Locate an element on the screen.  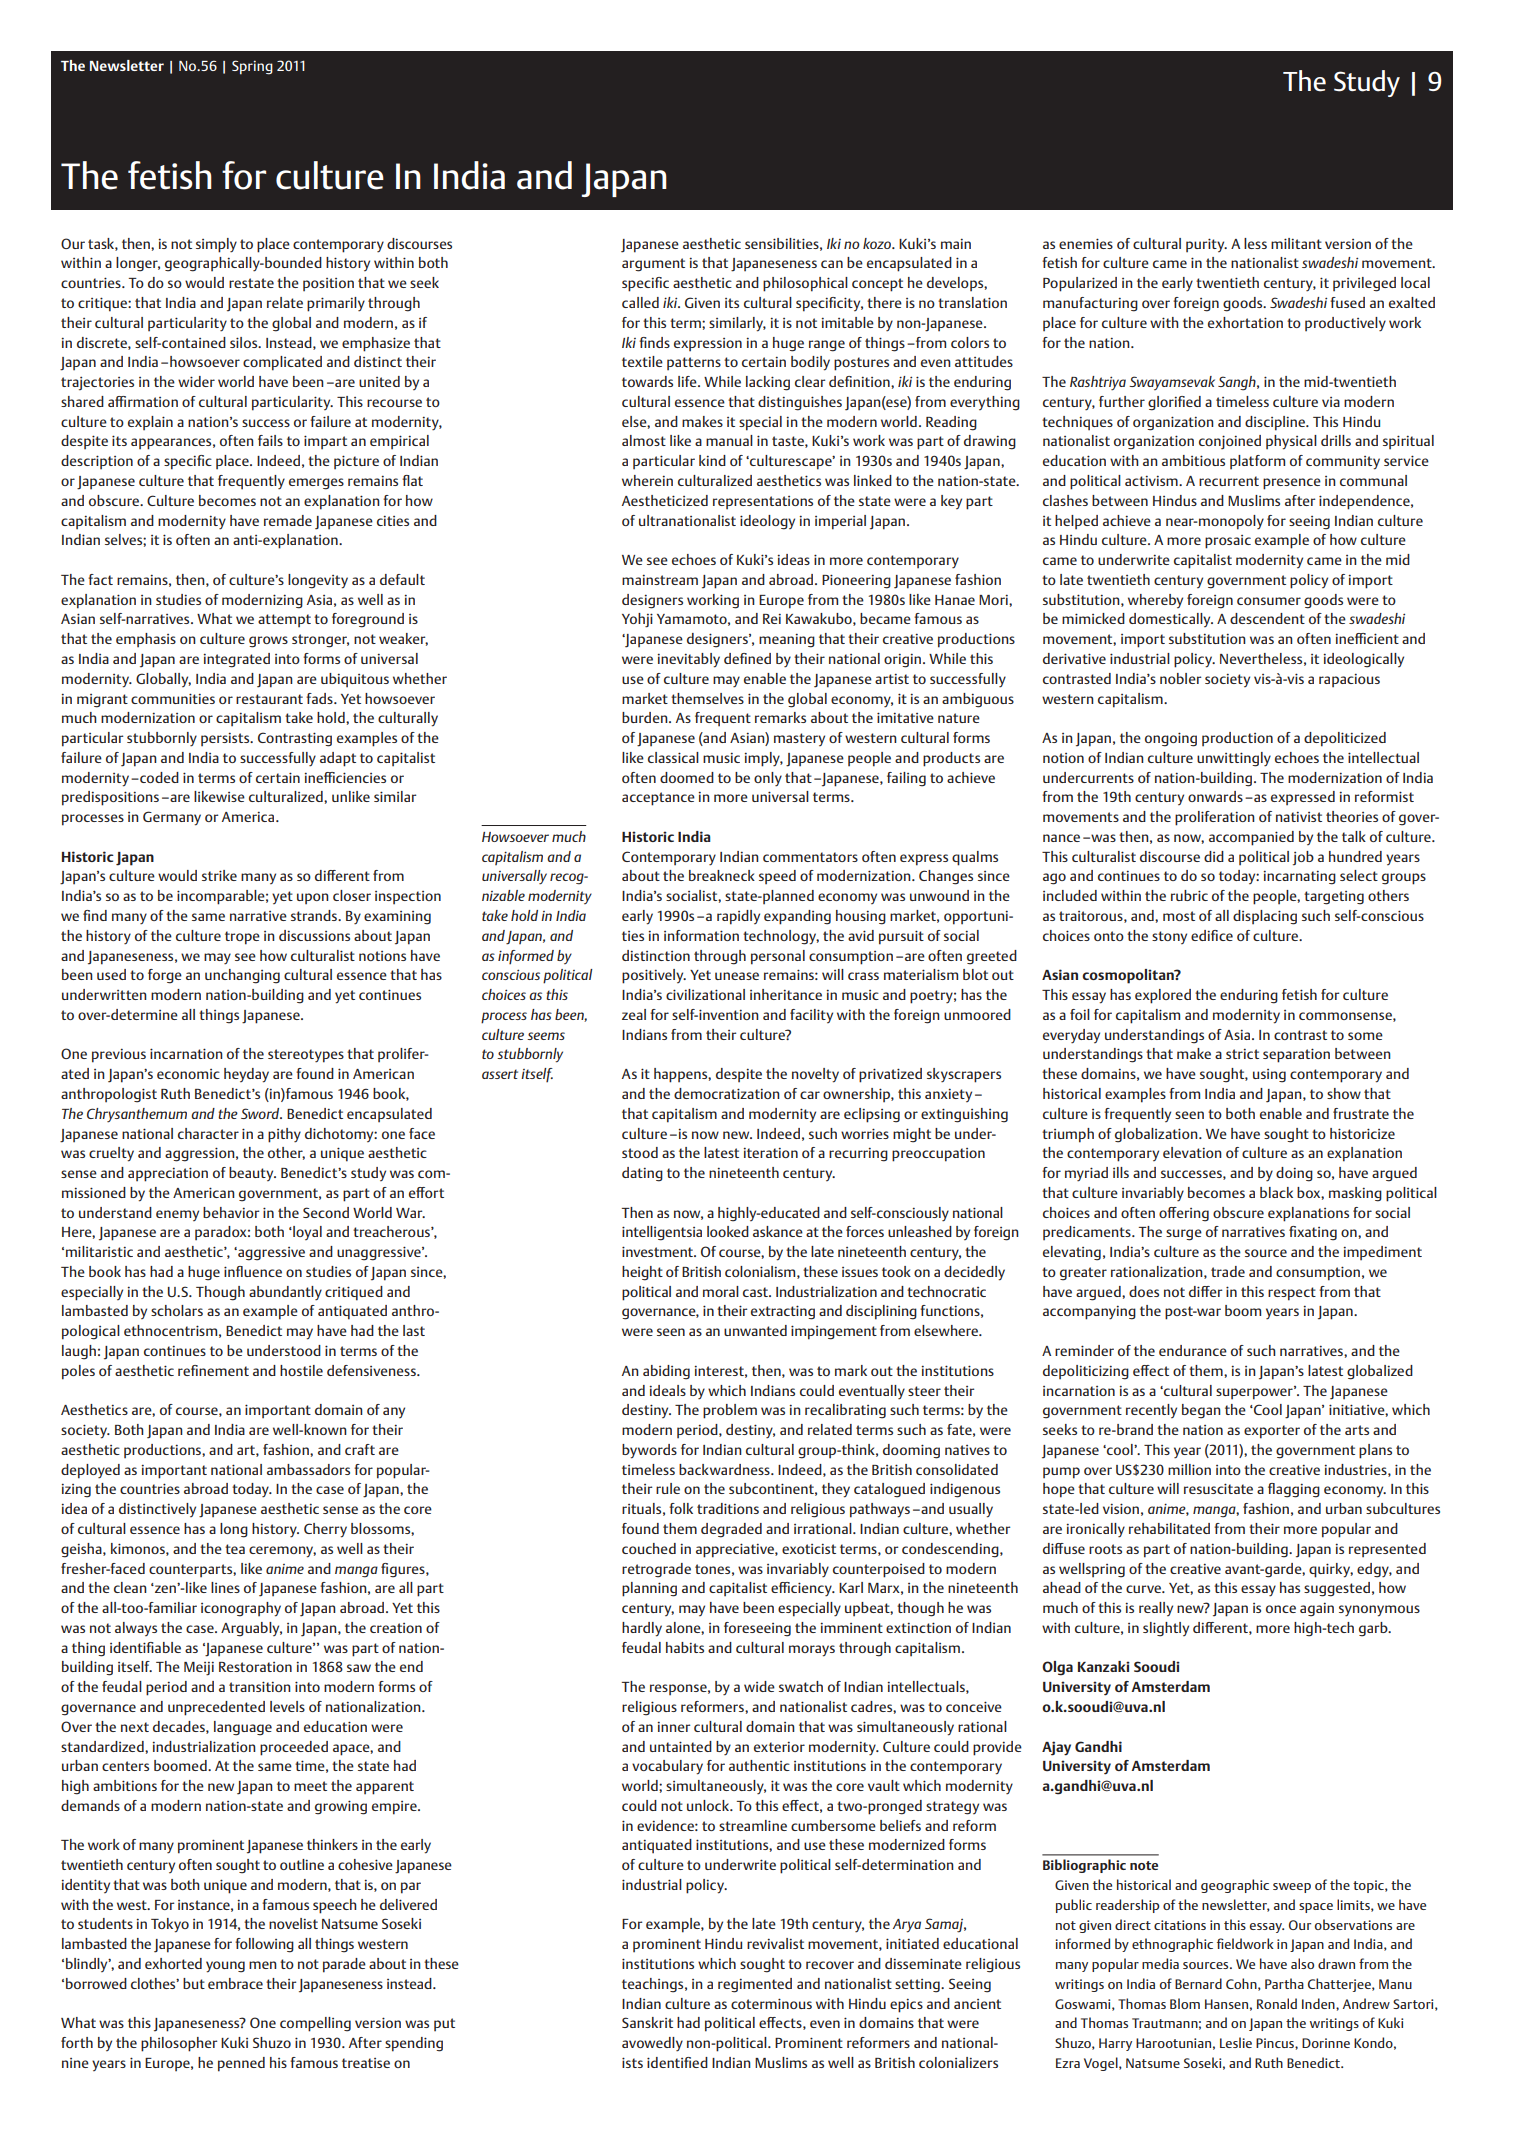
doing is located at coordinates (1294, 1174).
